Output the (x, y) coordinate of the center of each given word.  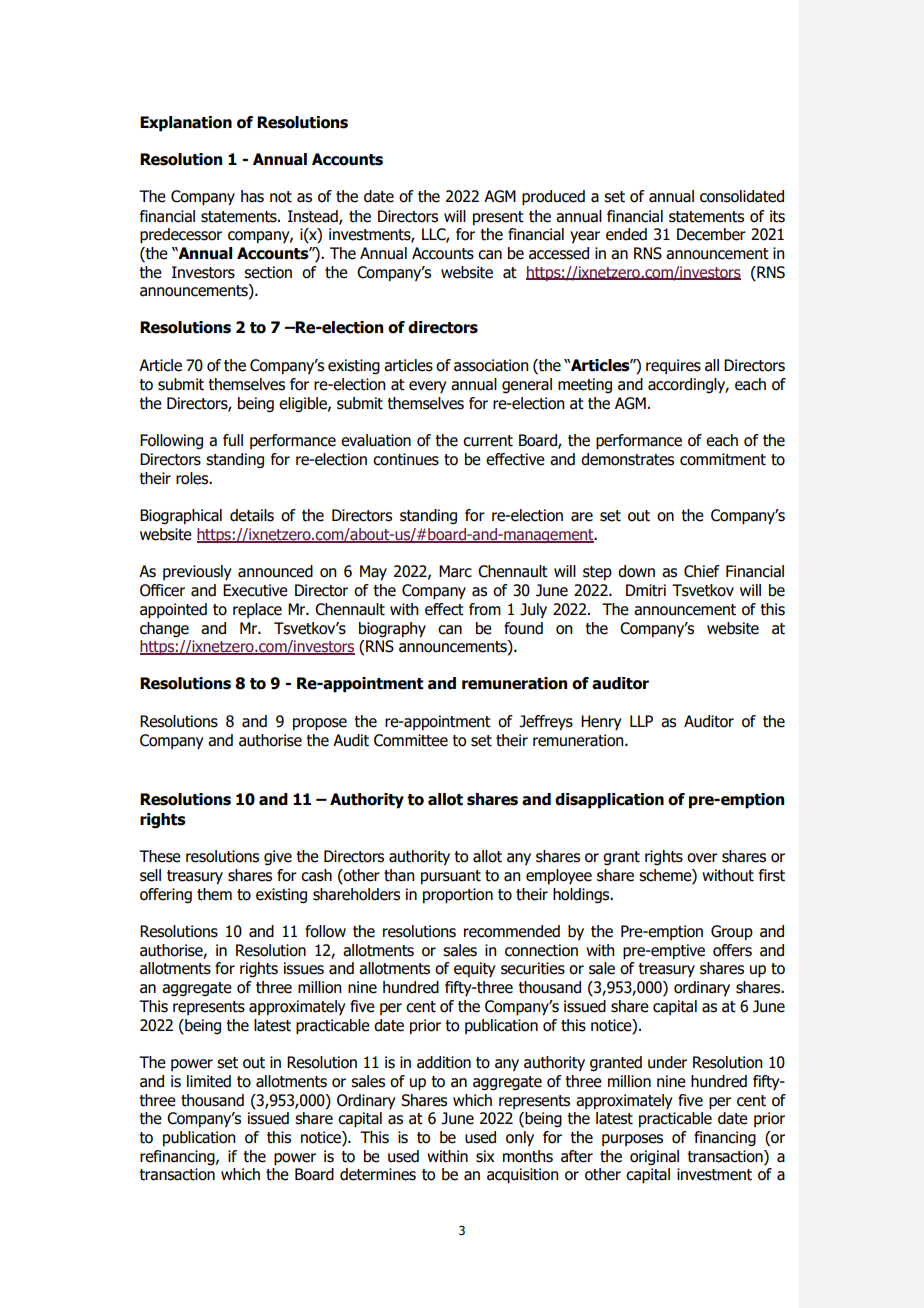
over (702, 858)
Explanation (186, 124)
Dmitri (646, 590)
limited (209, 1081)
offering (166, 895)
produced (553, 198)
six (485, 1156)
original (654, 1157)
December (711, 234)
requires (673, 366)
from (485, 609)
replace (257, 610)
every (428, 387)
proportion (458, 896)
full (233, 440)
